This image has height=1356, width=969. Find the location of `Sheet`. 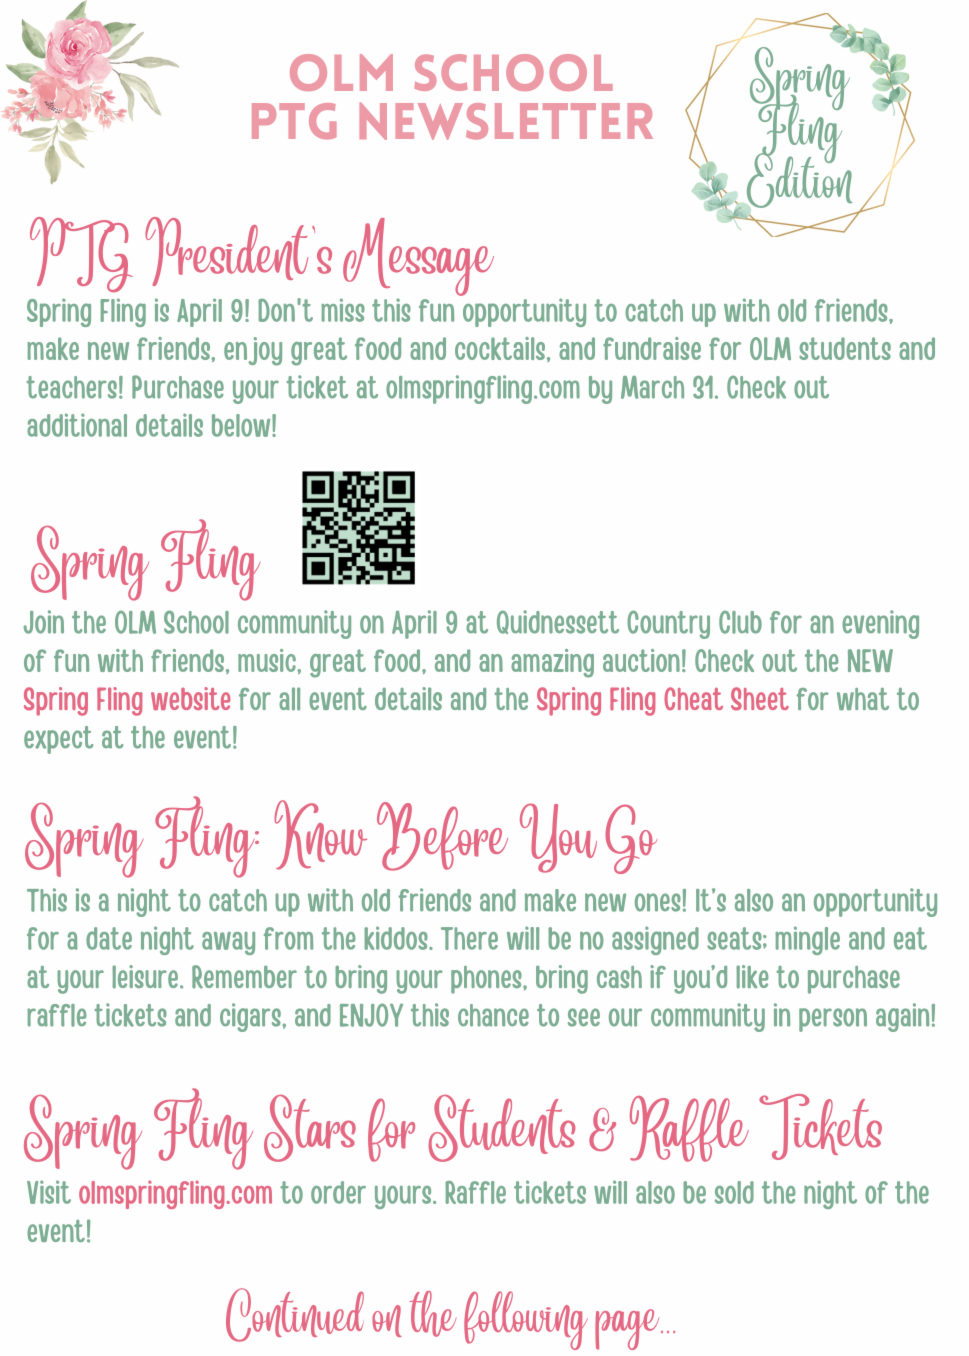

Sheet is located at coordinates (760, 699).
